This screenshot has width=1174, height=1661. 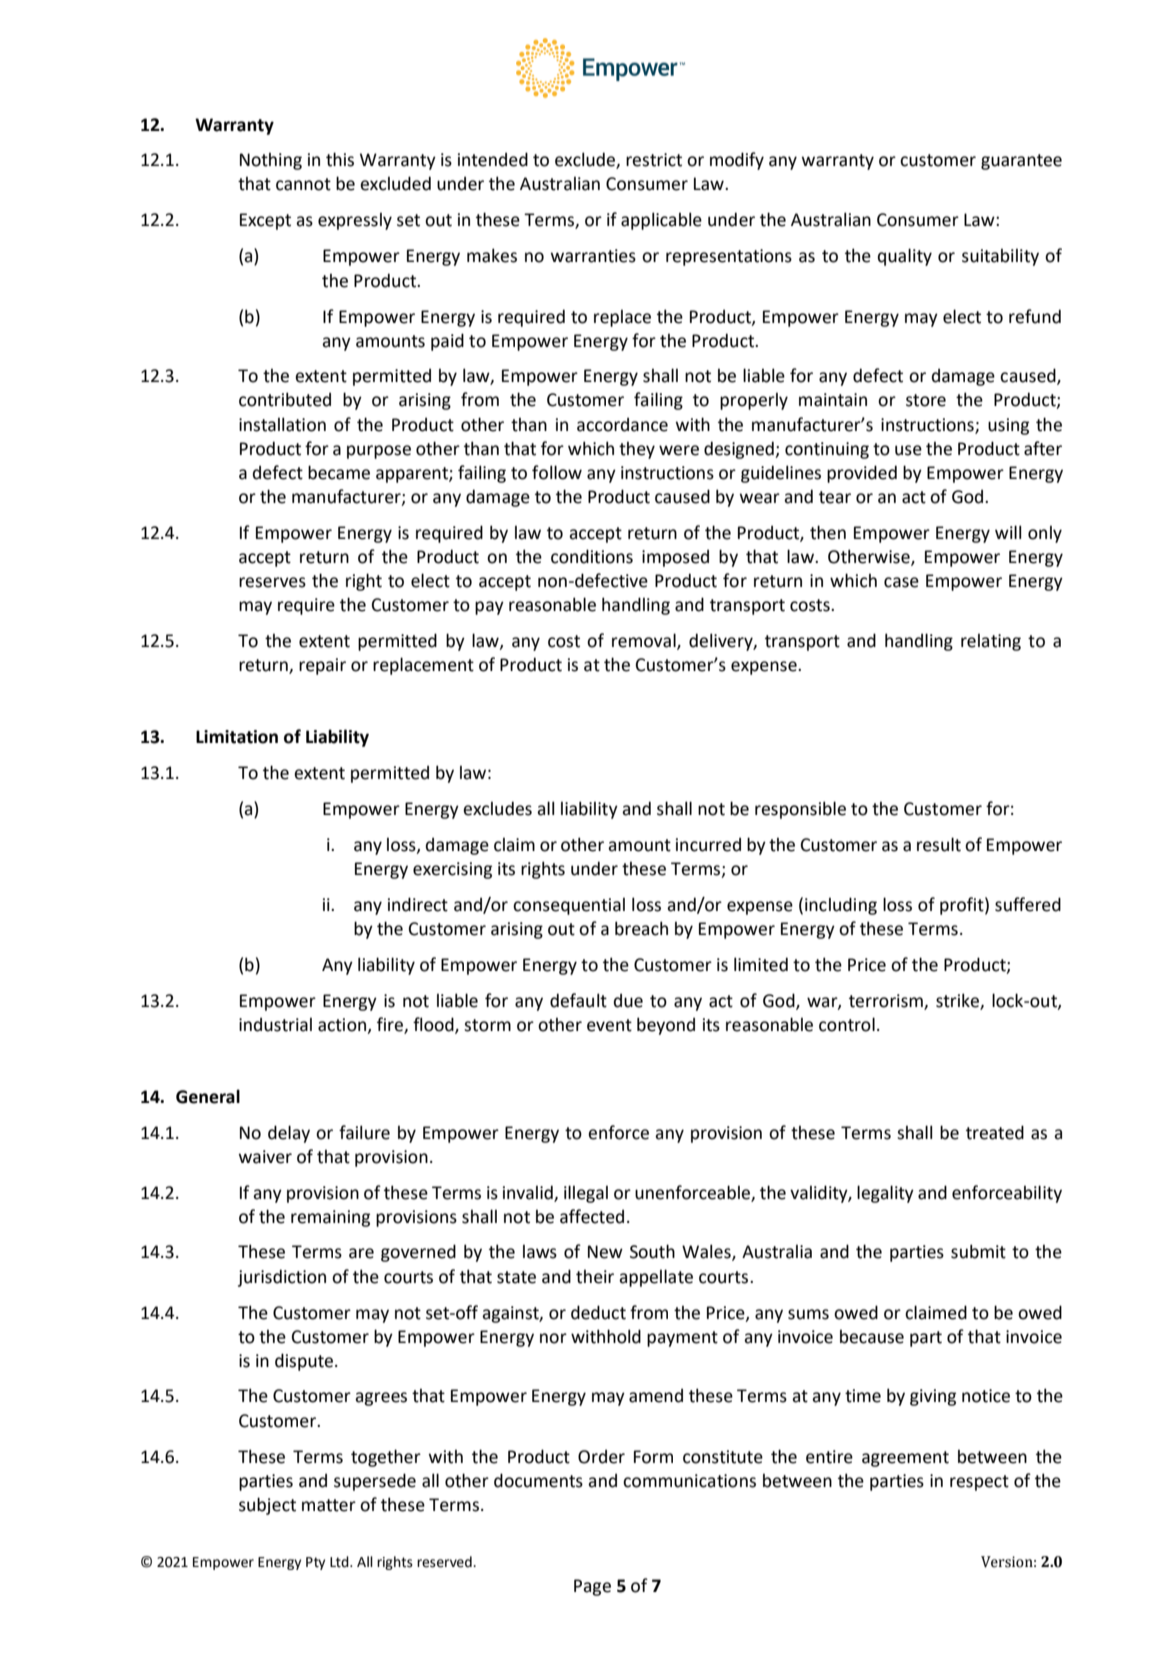 What do you see at coordinates (315, 1563) in the screenshot?
I see `Pty` at bounding box center [315, 1563].
